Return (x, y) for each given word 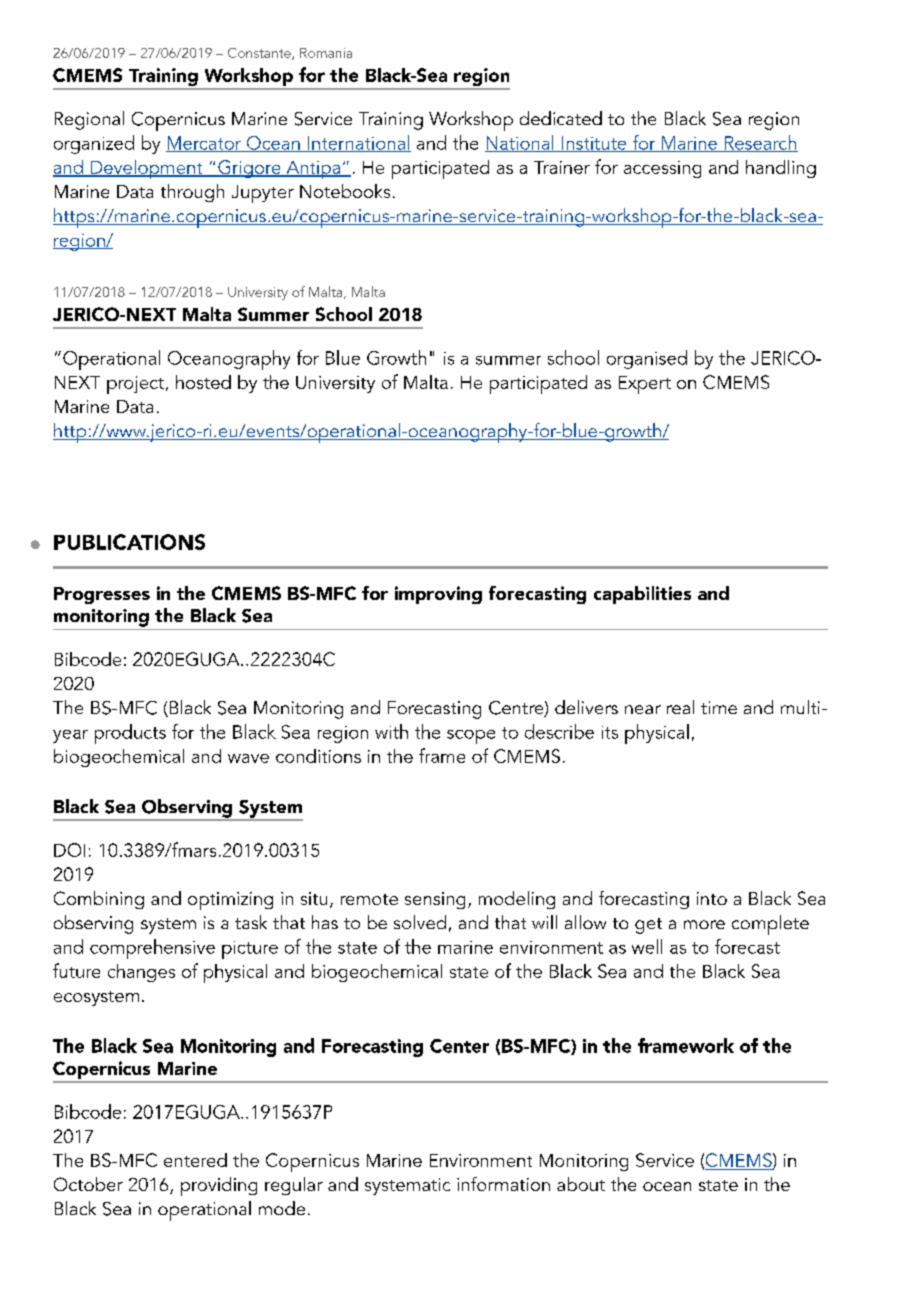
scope (471, 737)
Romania (326, 53)
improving (438, 595)
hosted (203, 382)
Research (760, 143)
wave (248, 758)
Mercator (205, 144)
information (503, 1184)
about (581, 1184)
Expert (645, 385)
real (680, 707)
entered (195, 1160)
